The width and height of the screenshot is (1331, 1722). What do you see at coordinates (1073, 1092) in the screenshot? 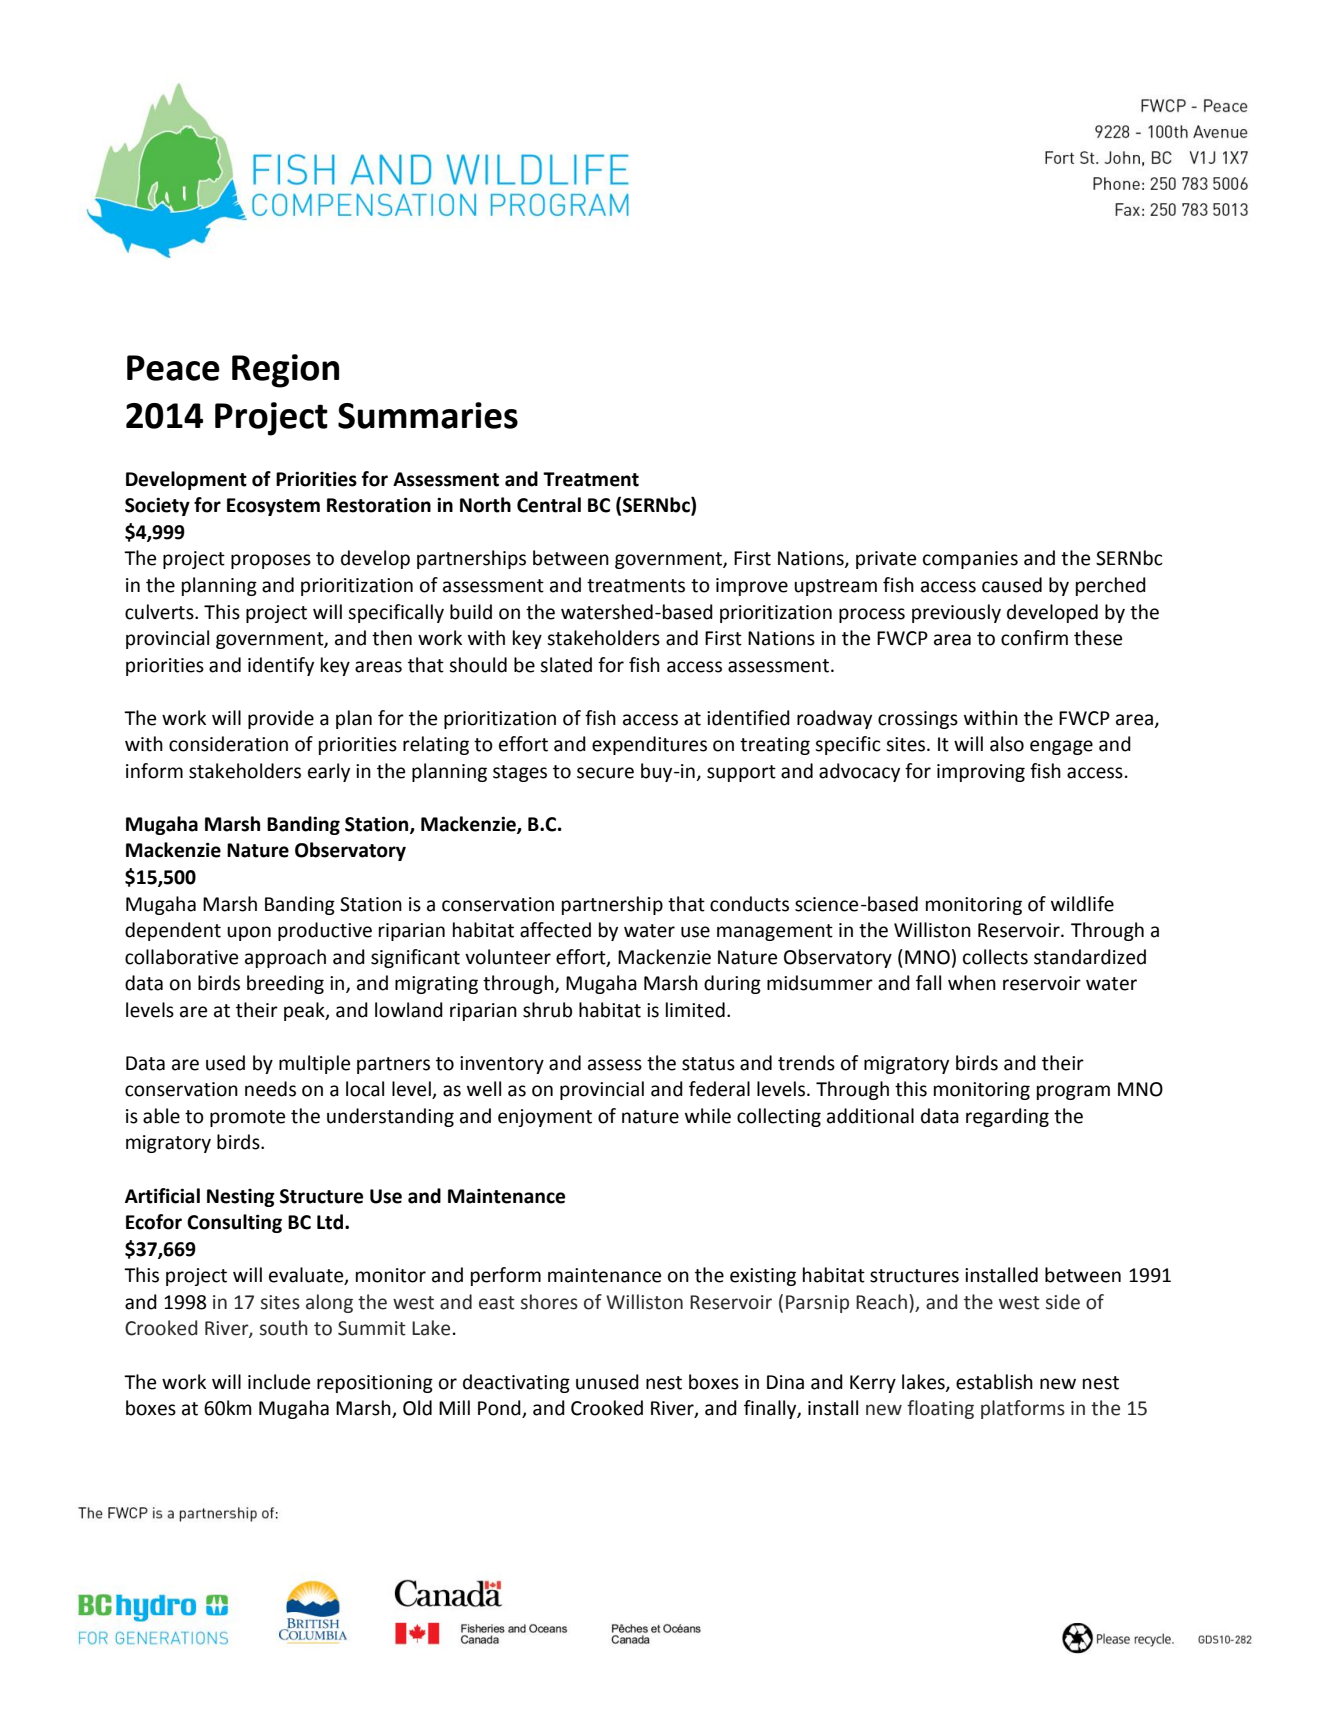
I see `program` at bounding box center [1073, 1092].
